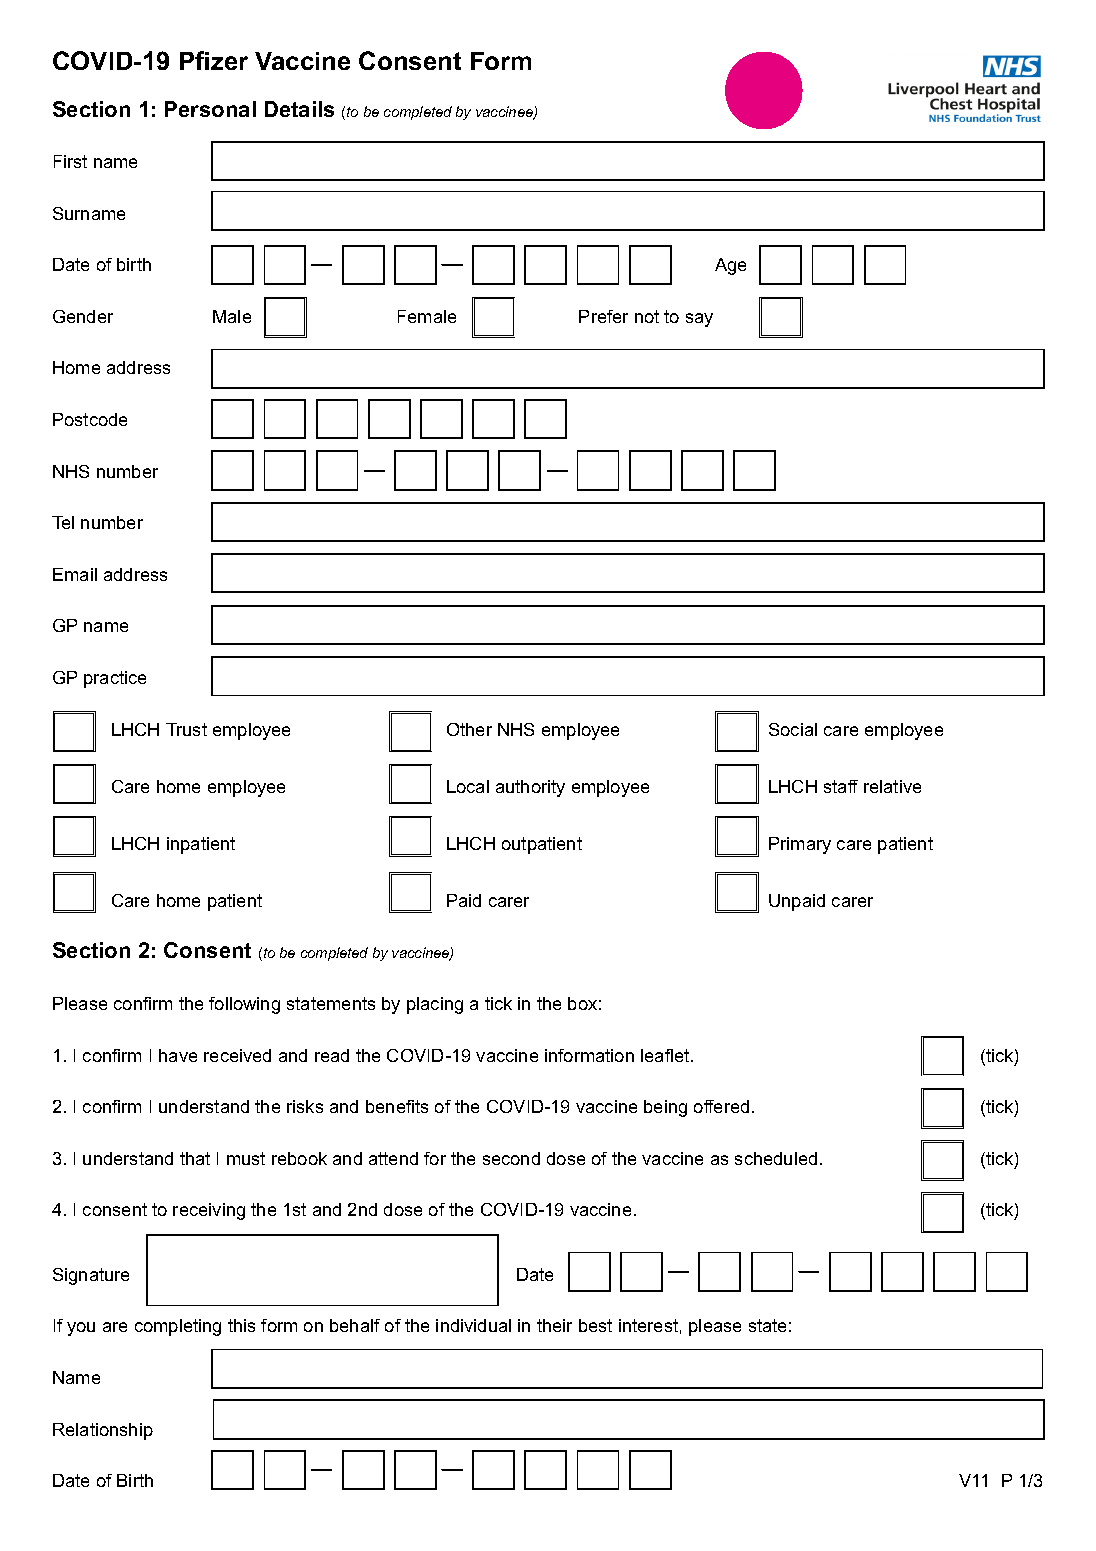 This document has width=1096, height=1551. What do you see at coordinates (210, 109) in the document?
I see `Personal` at bounding box center [210, 109].
